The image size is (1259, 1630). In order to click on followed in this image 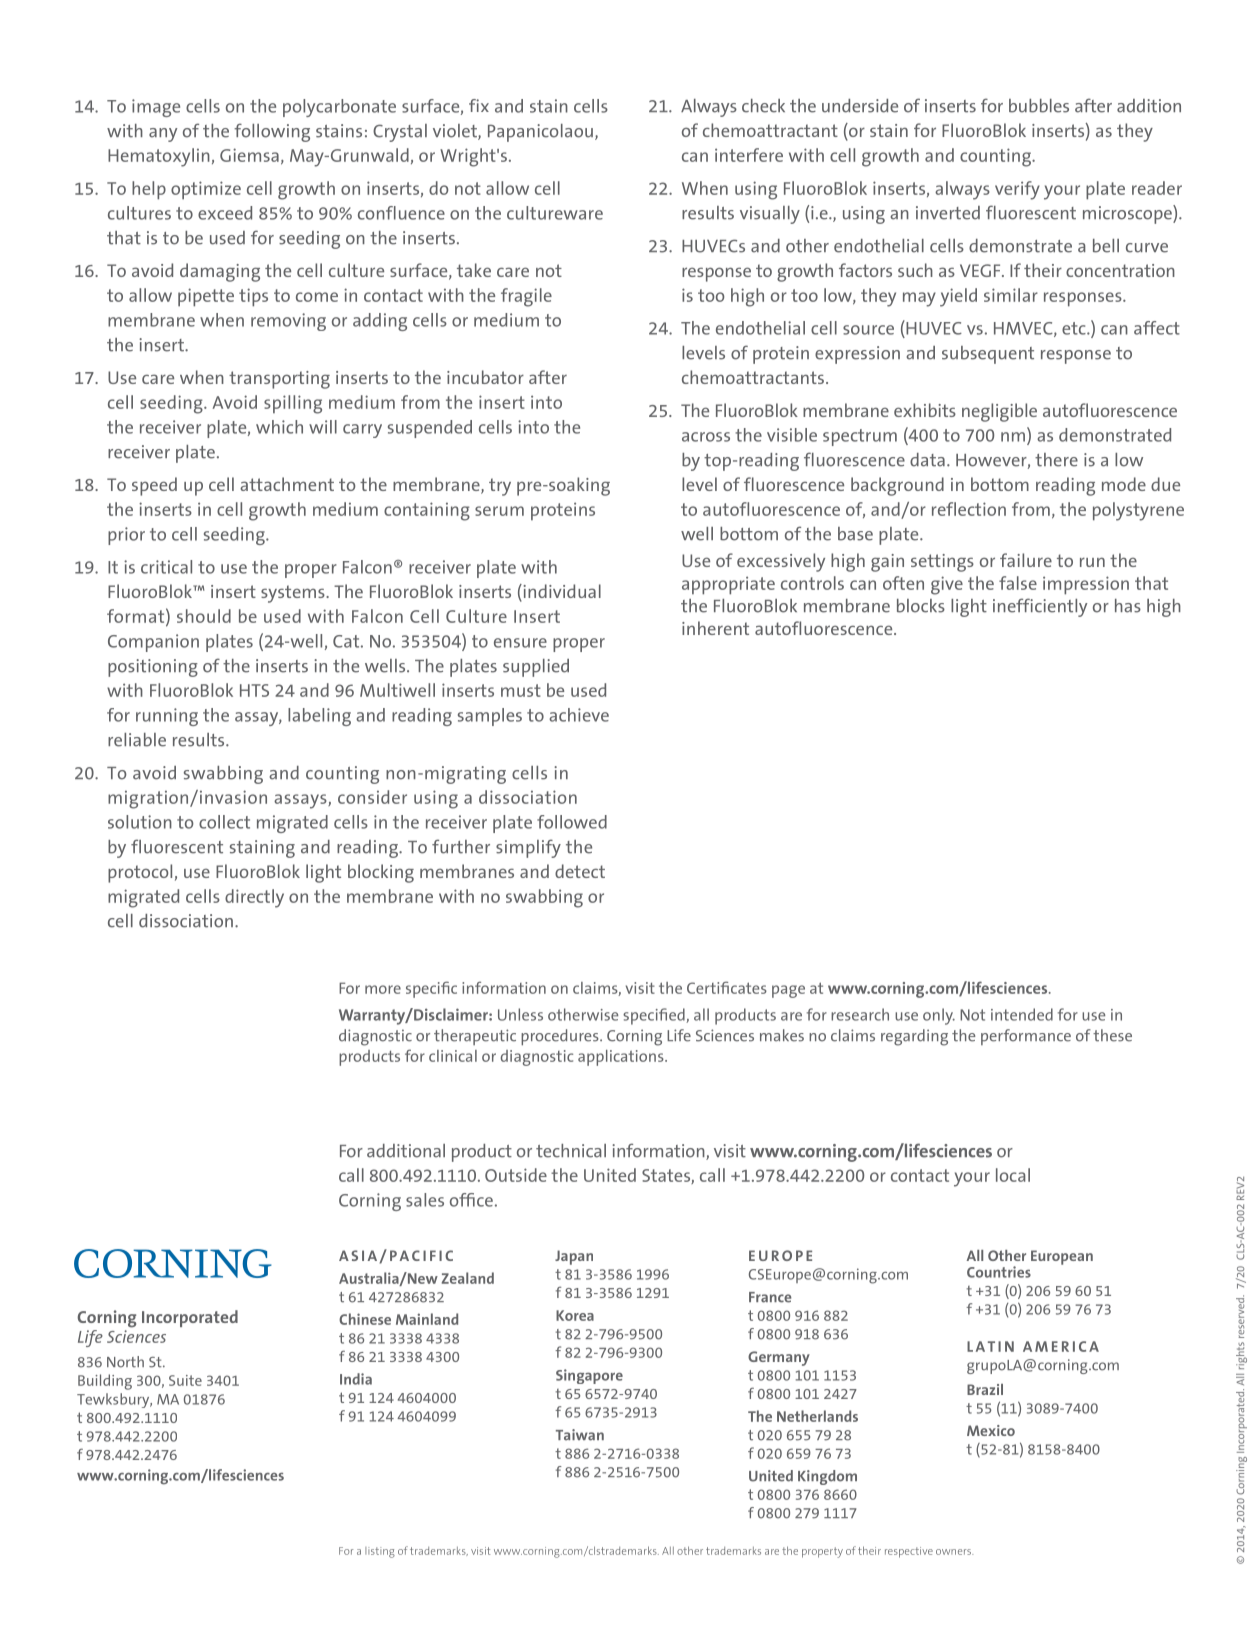, I will do `click(572, 822)`.
